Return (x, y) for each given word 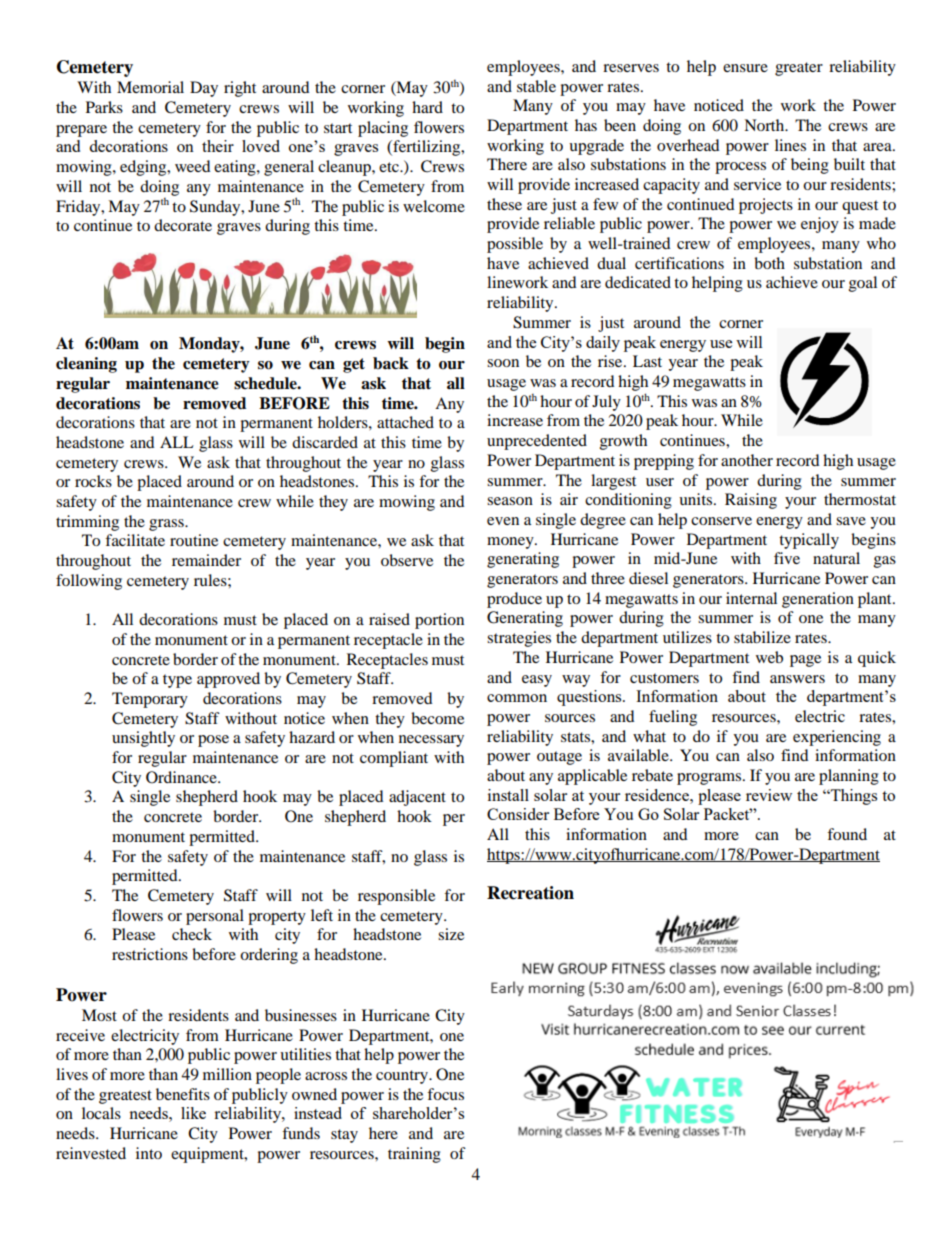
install (508, 795)
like (193, 1113)
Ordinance (182, 777)
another (747, 460)
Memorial (150, 87)
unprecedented (537, 442)
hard (427, 107)
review (769, 795)
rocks (93, 481)
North (765, 125)
